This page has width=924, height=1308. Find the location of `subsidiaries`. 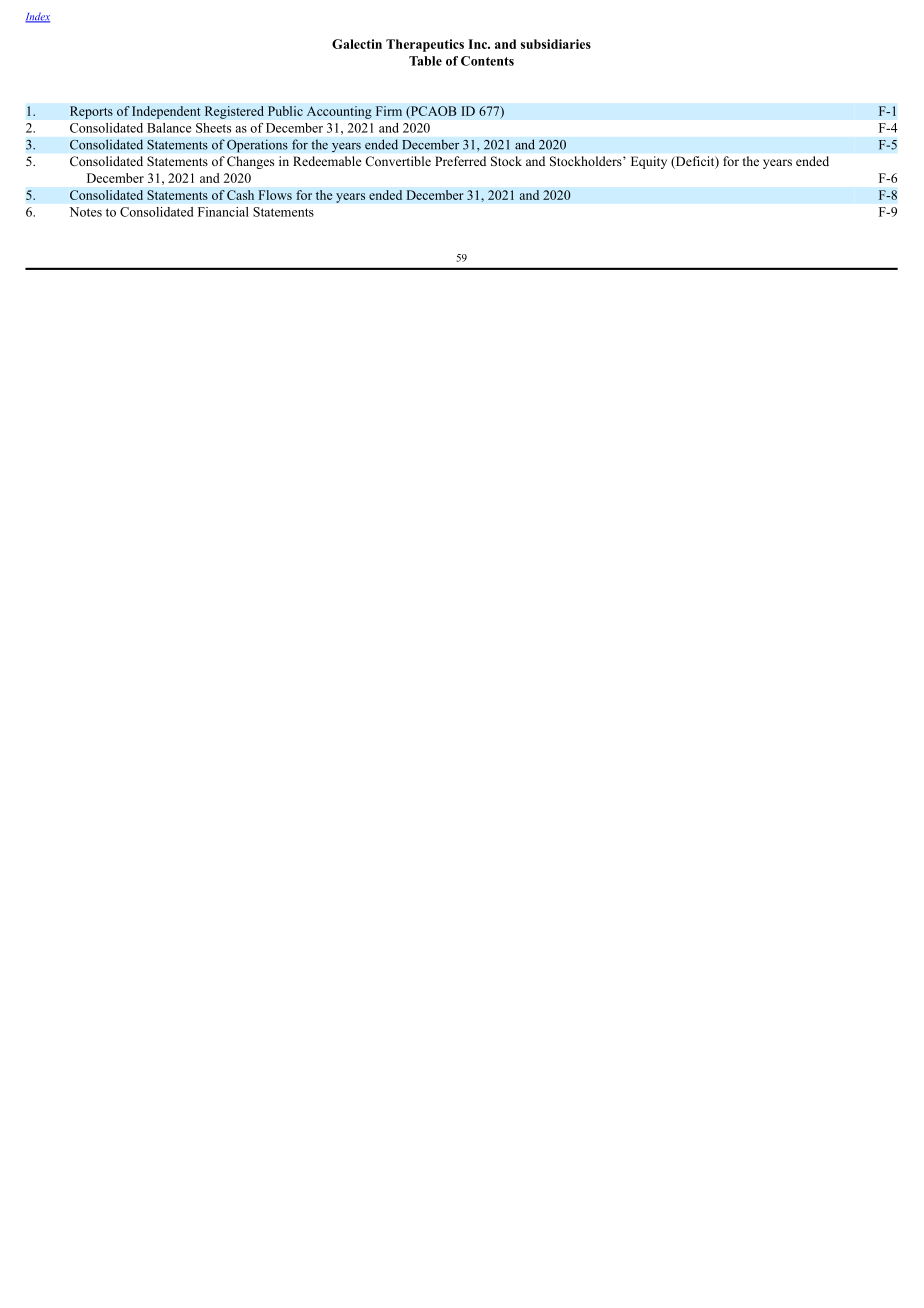

subsidiaries is located at coordinates (556, 44).
